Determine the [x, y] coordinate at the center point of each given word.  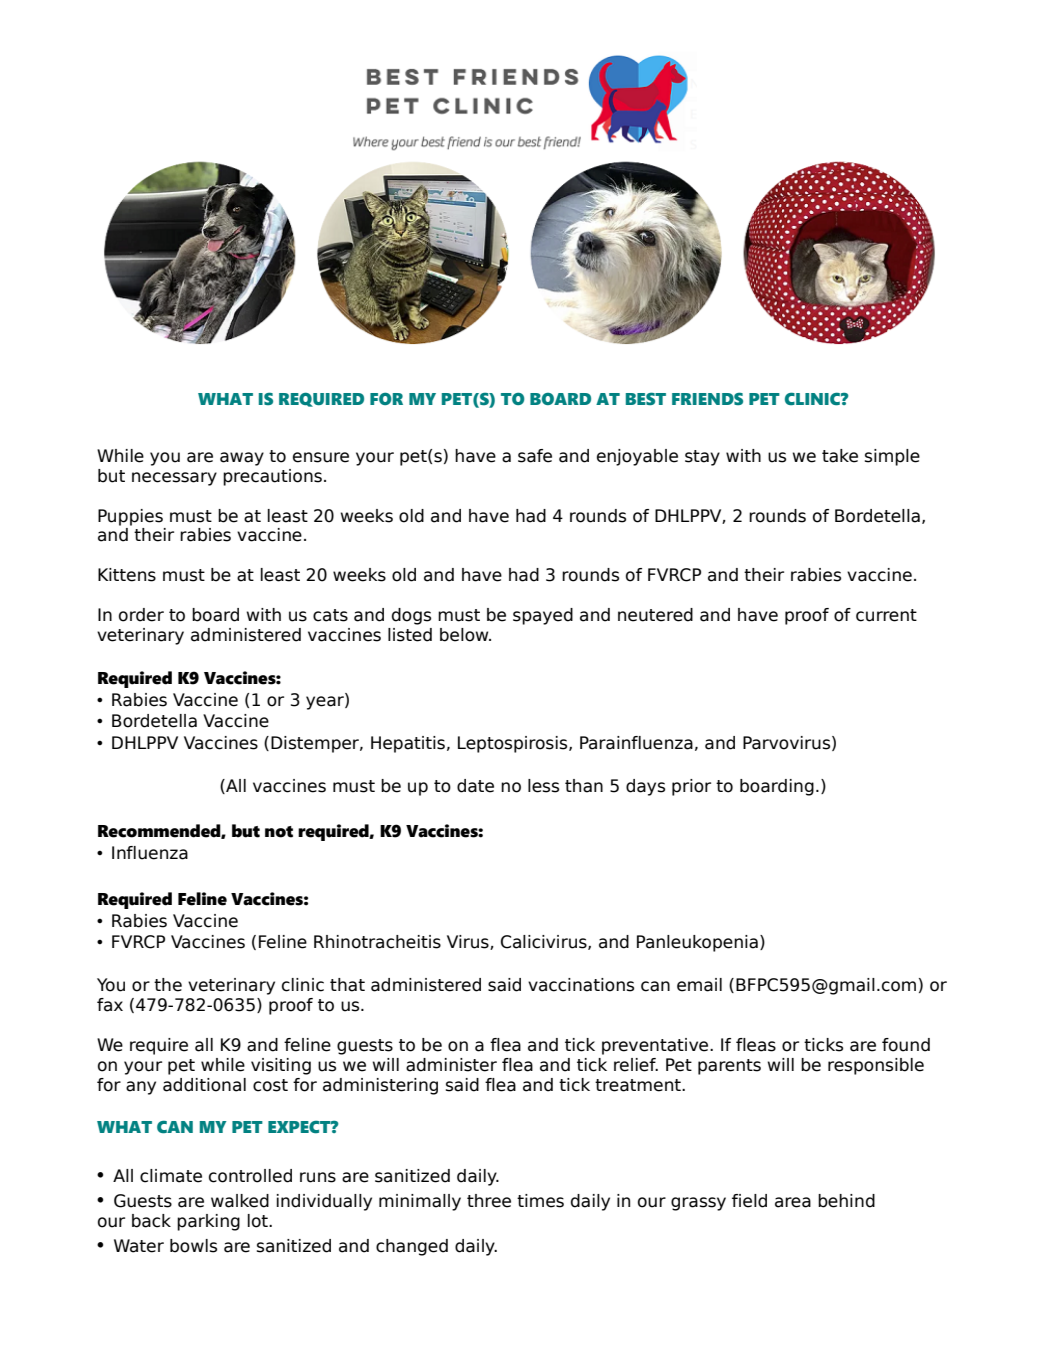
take [840, 456]
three [489, 1201]
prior [691, 787]
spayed [543, 616]
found [906, 1045]
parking [208, 1222]
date [475, 786]
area [793, 1202]
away [242, 459]
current [886, 615]
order [141, 615]
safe [535, 456]
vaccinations [581, 985]
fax [110, 1005]
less [543, 786]
